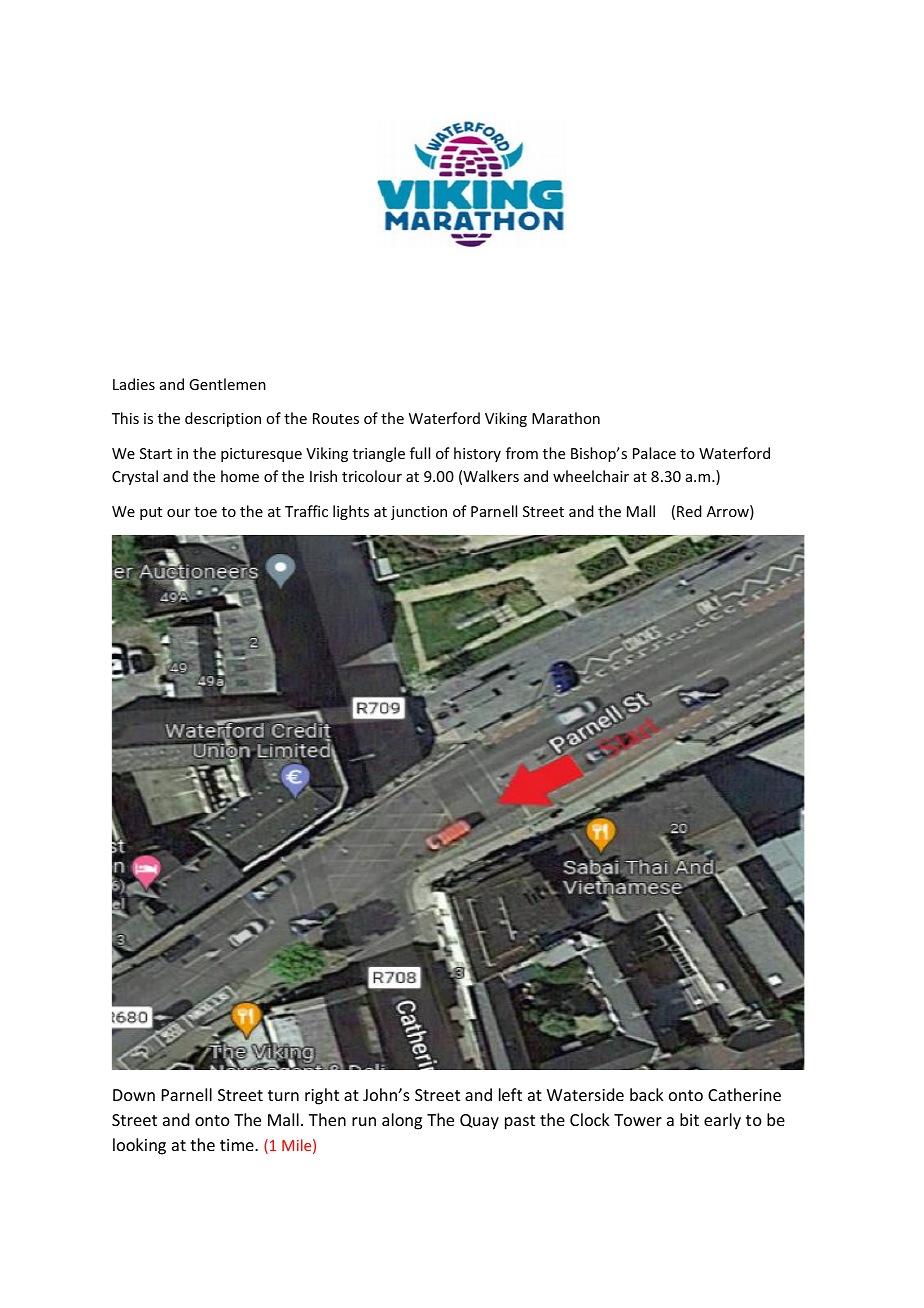 The height and width of the page is (1308, 924). What do you see at coordinates (419, 513) in the page?
I see `junction` at bounding box center [419, 513].
